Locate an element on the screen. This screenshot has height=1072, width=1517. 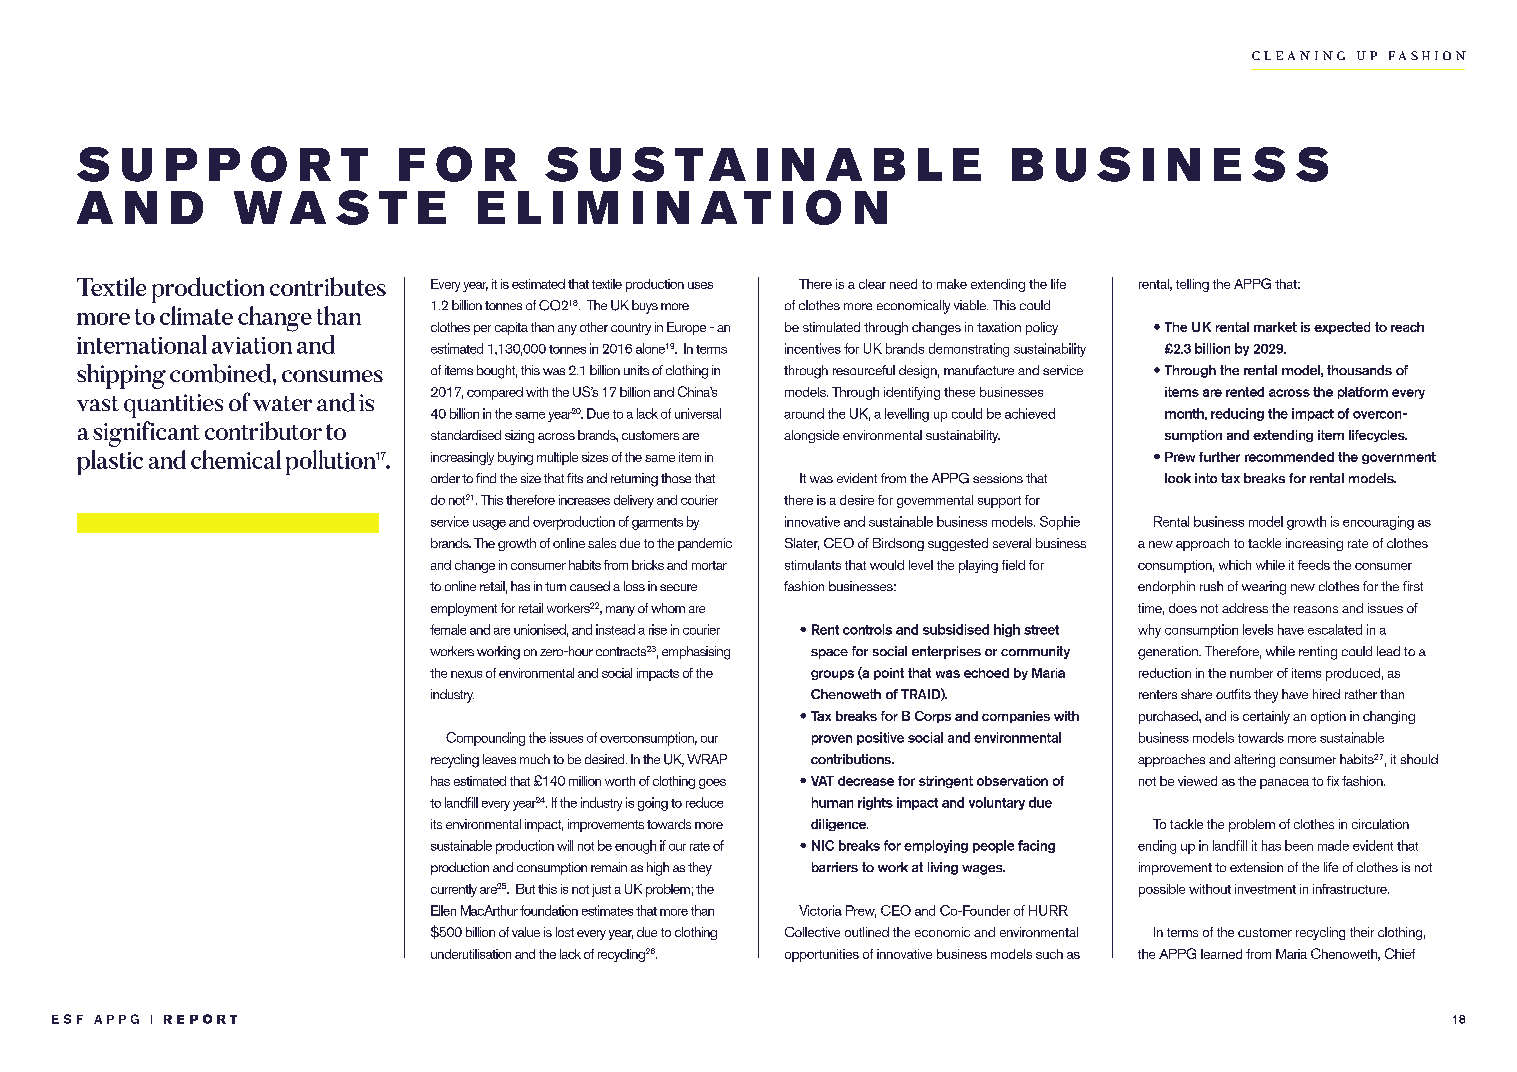
Compounding is located at coordinates (485, 739).
